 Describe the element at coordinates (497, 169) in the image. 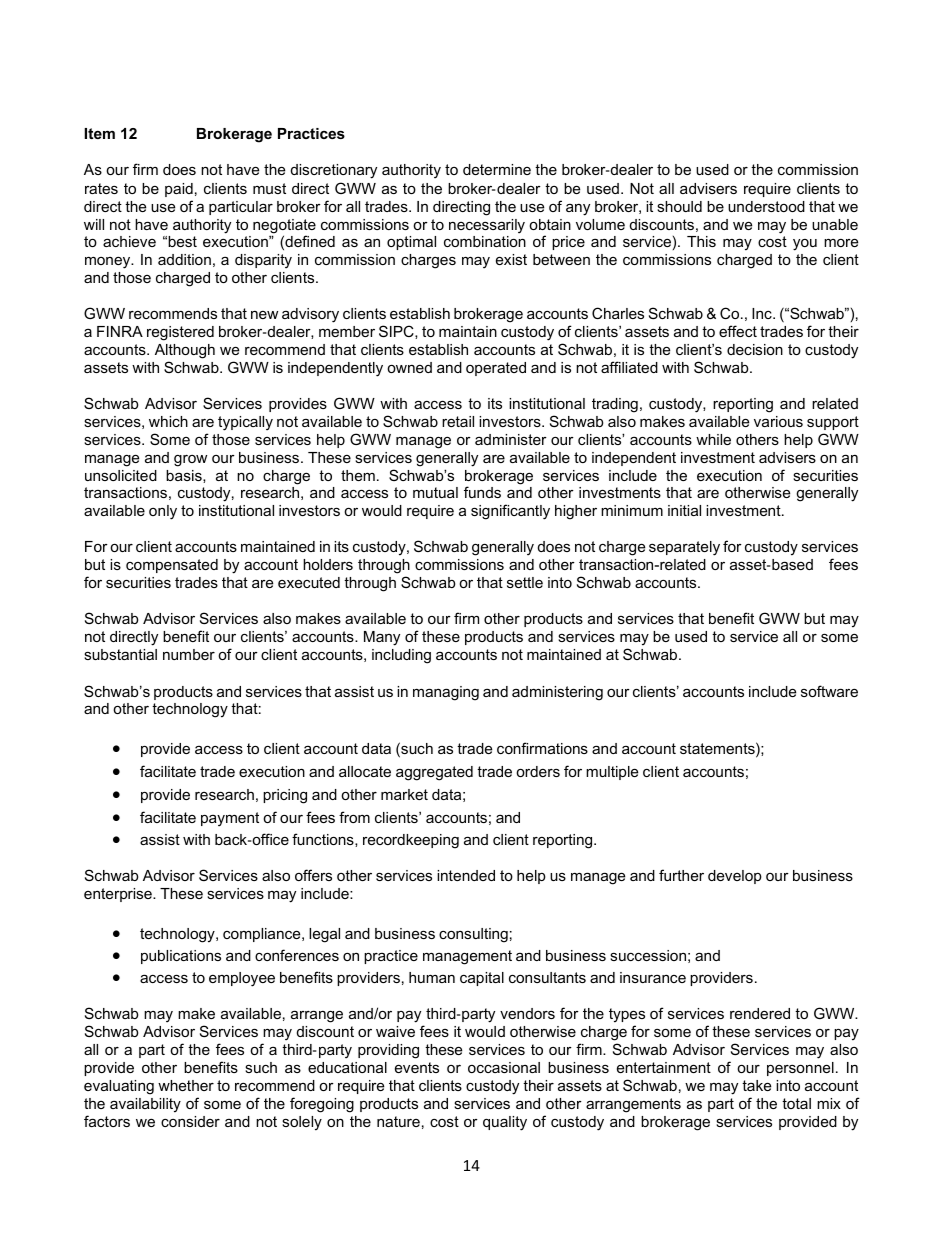

I see `determine` at that location.
